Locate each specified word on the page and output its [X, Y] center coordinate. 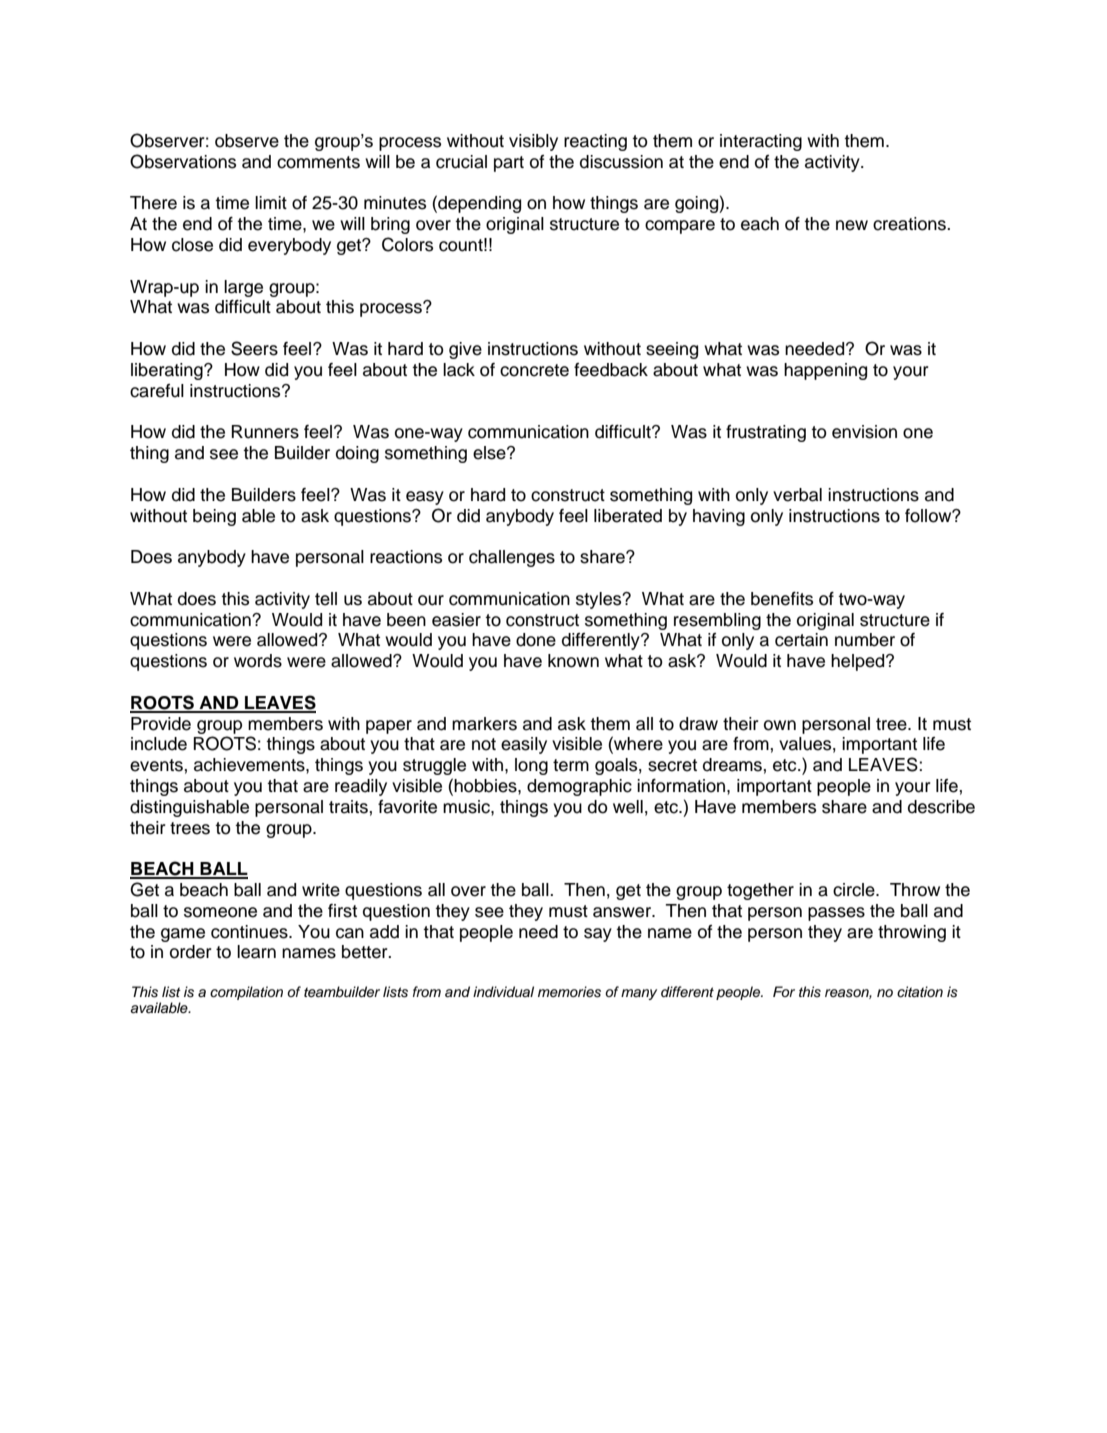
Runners [265, 432]
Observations [183, 161]
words [258, 661]
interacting [761, 142]
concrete [534, 370]
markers [484, 724]
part [509, 164]
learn [256, 952]
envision [864, 432]
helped [859, 662]
